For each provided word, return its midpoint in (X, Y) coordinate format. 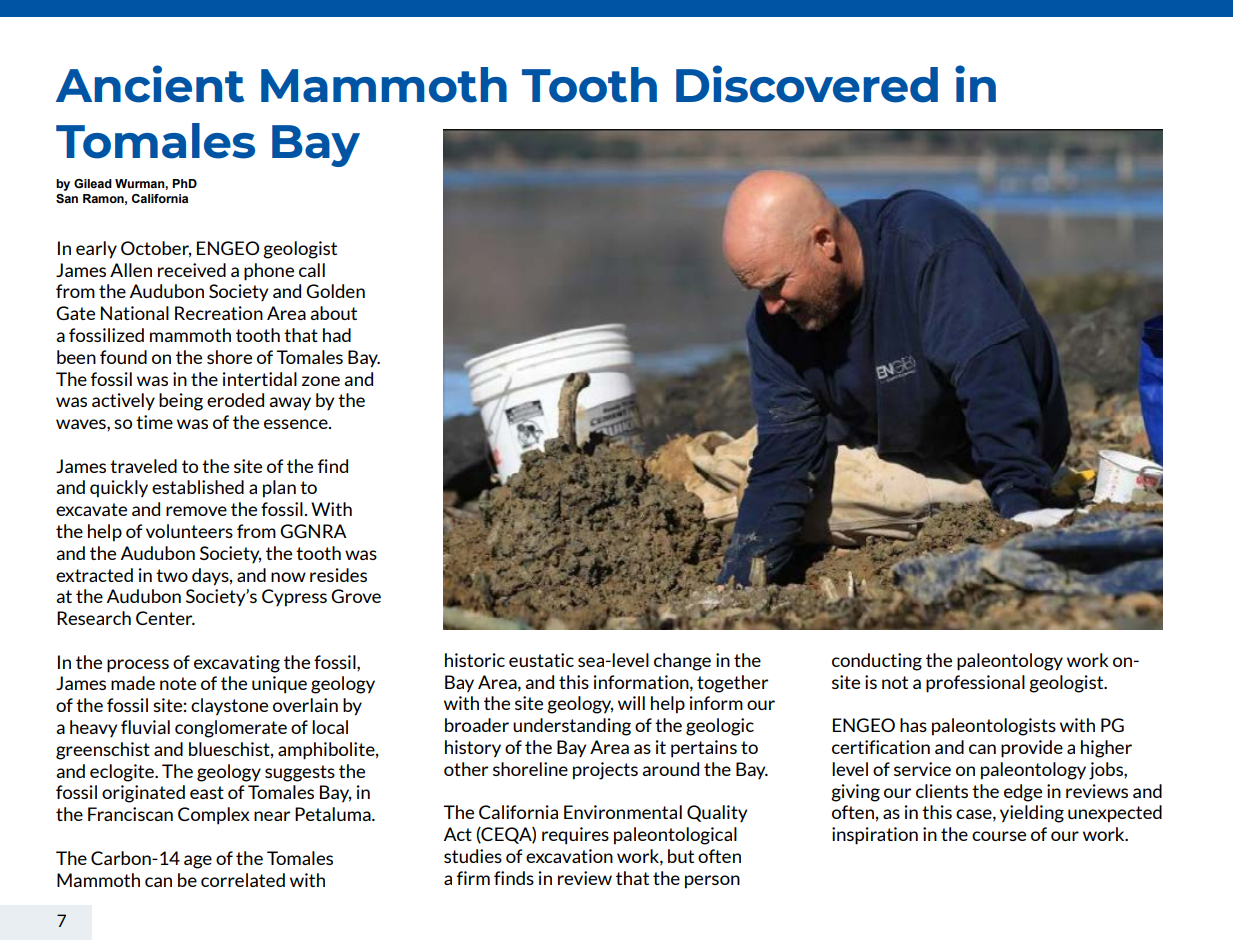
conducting (877, 662)
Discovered (807, 84)
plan (279, 489)
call (312, 270)
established (198, 487)
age (198, 862)
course (999, 836)
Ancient (150, 84)
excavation (569, 856)
